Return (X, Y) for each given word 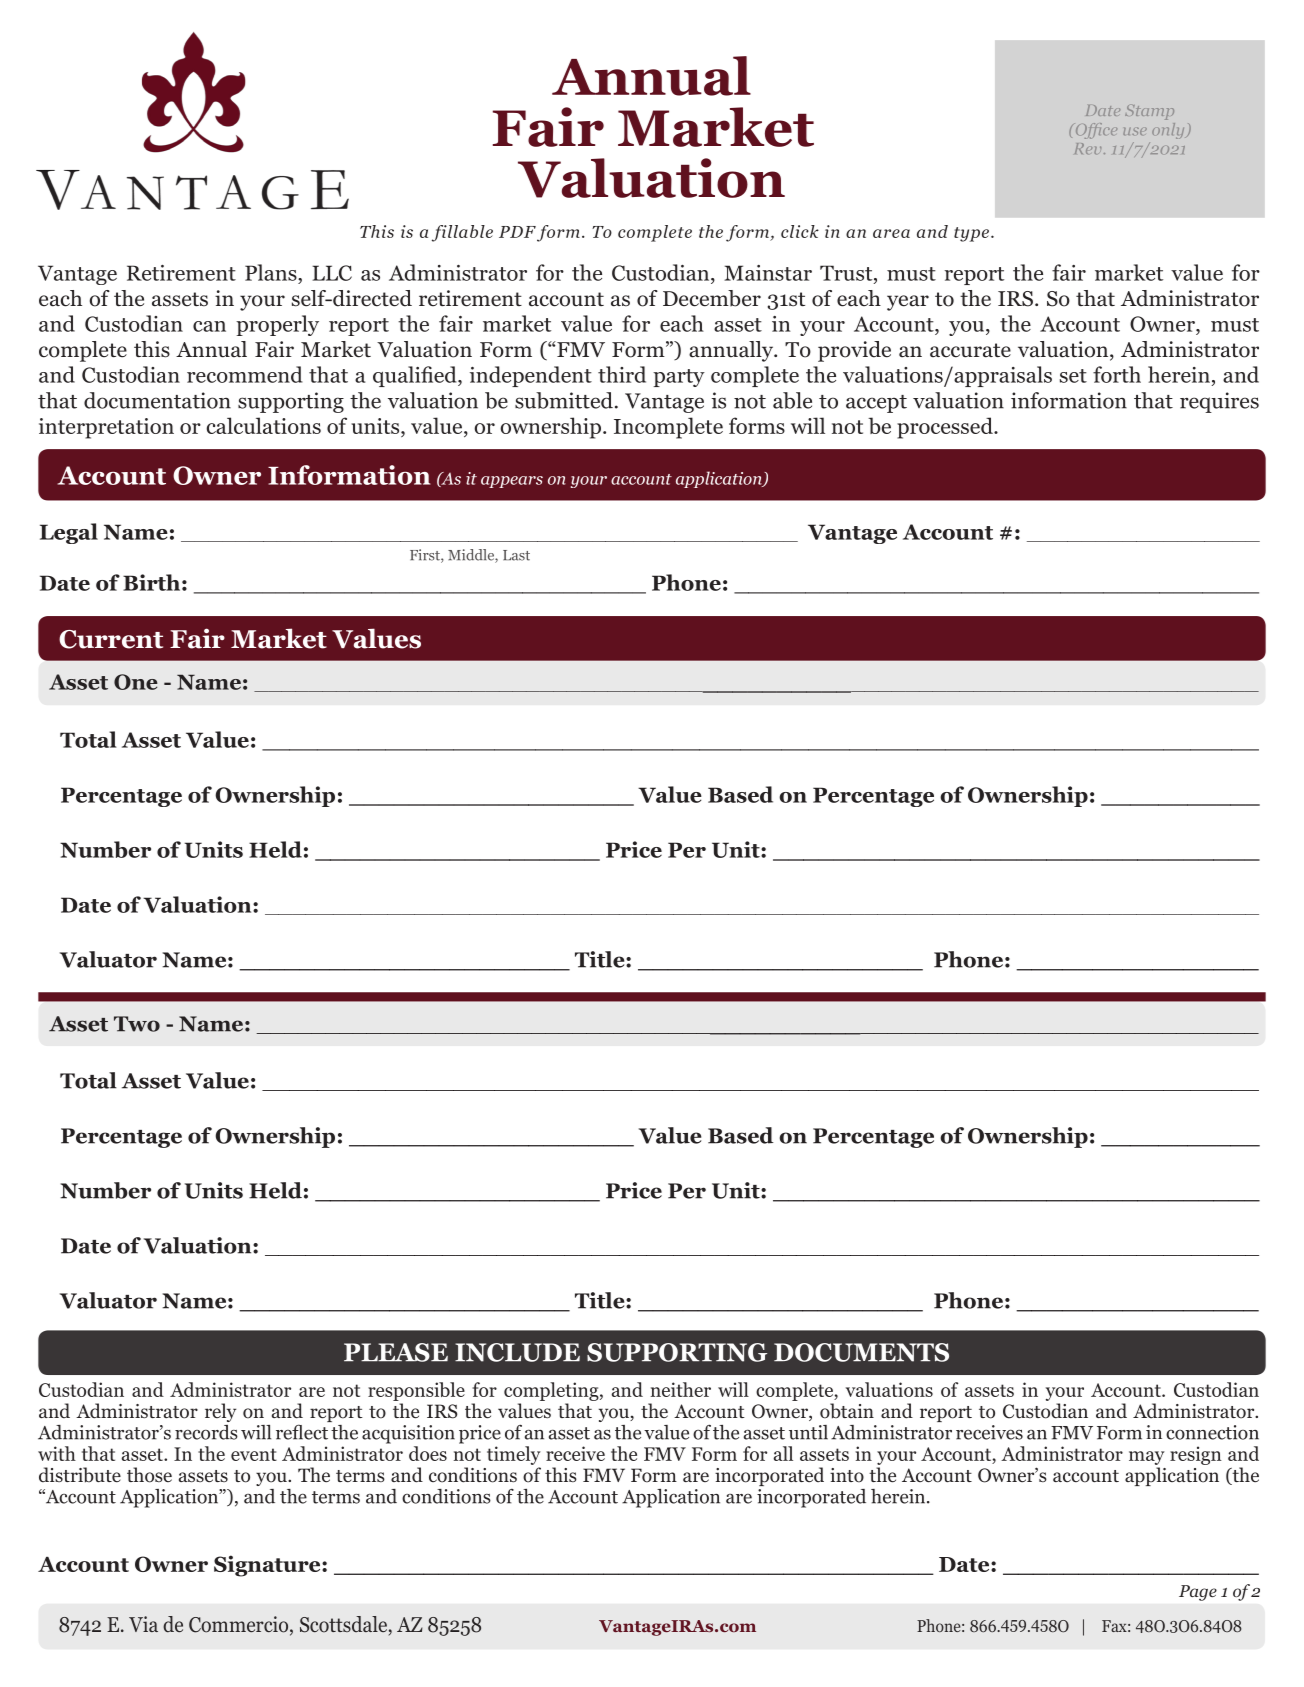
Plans (272, 272)
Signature (268, 1566)
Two (137, 1024)
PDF (517, 232)
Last (516, 555)
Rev (1088, 149)
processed (946, 428)
